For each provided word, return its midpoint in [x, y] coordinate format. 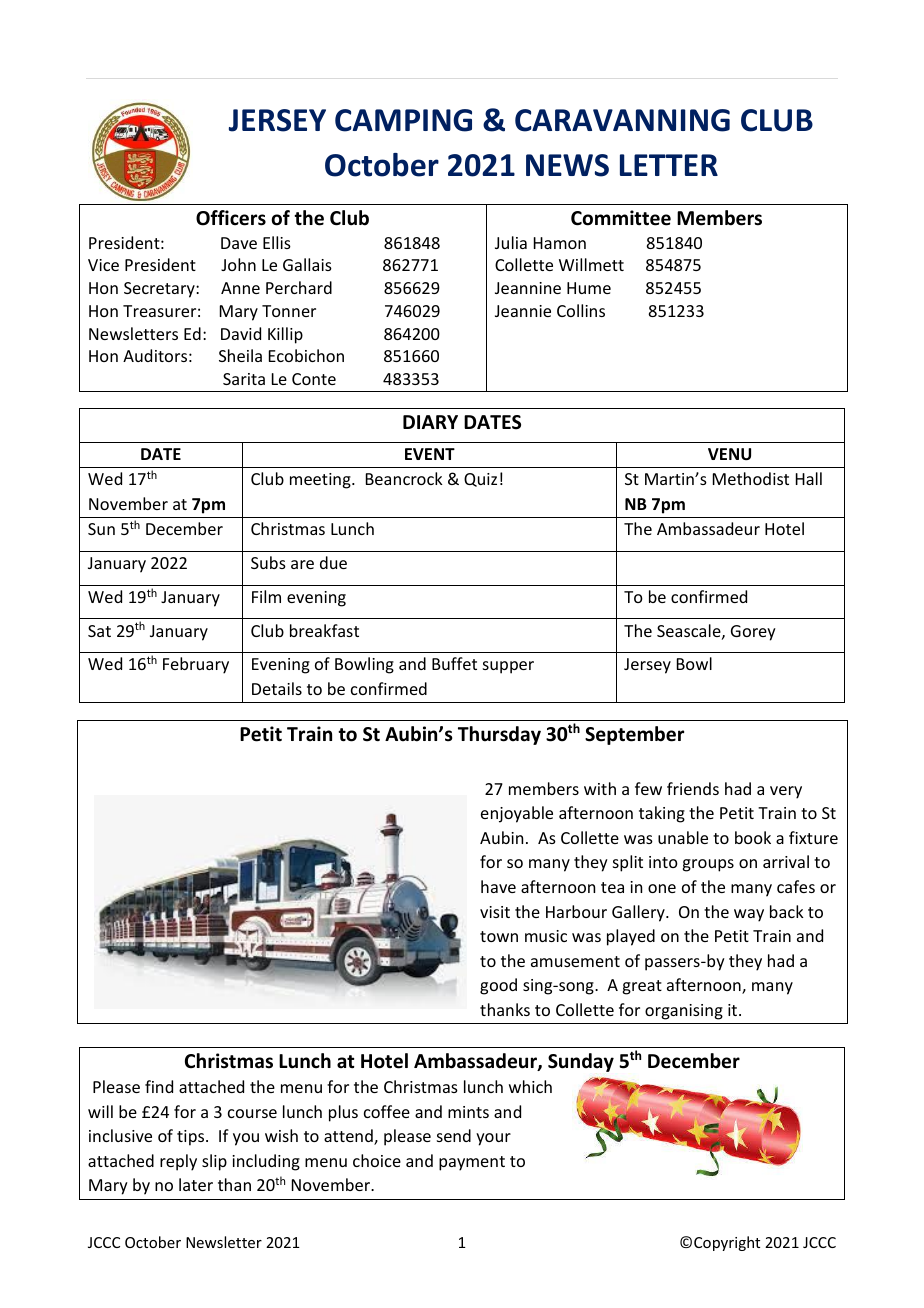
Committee [621, 218]
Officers [231, 218]
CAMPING [403, 120]
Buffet [454, 663]
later [196, 1184]
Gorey [753, 633]
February [196, 665]
